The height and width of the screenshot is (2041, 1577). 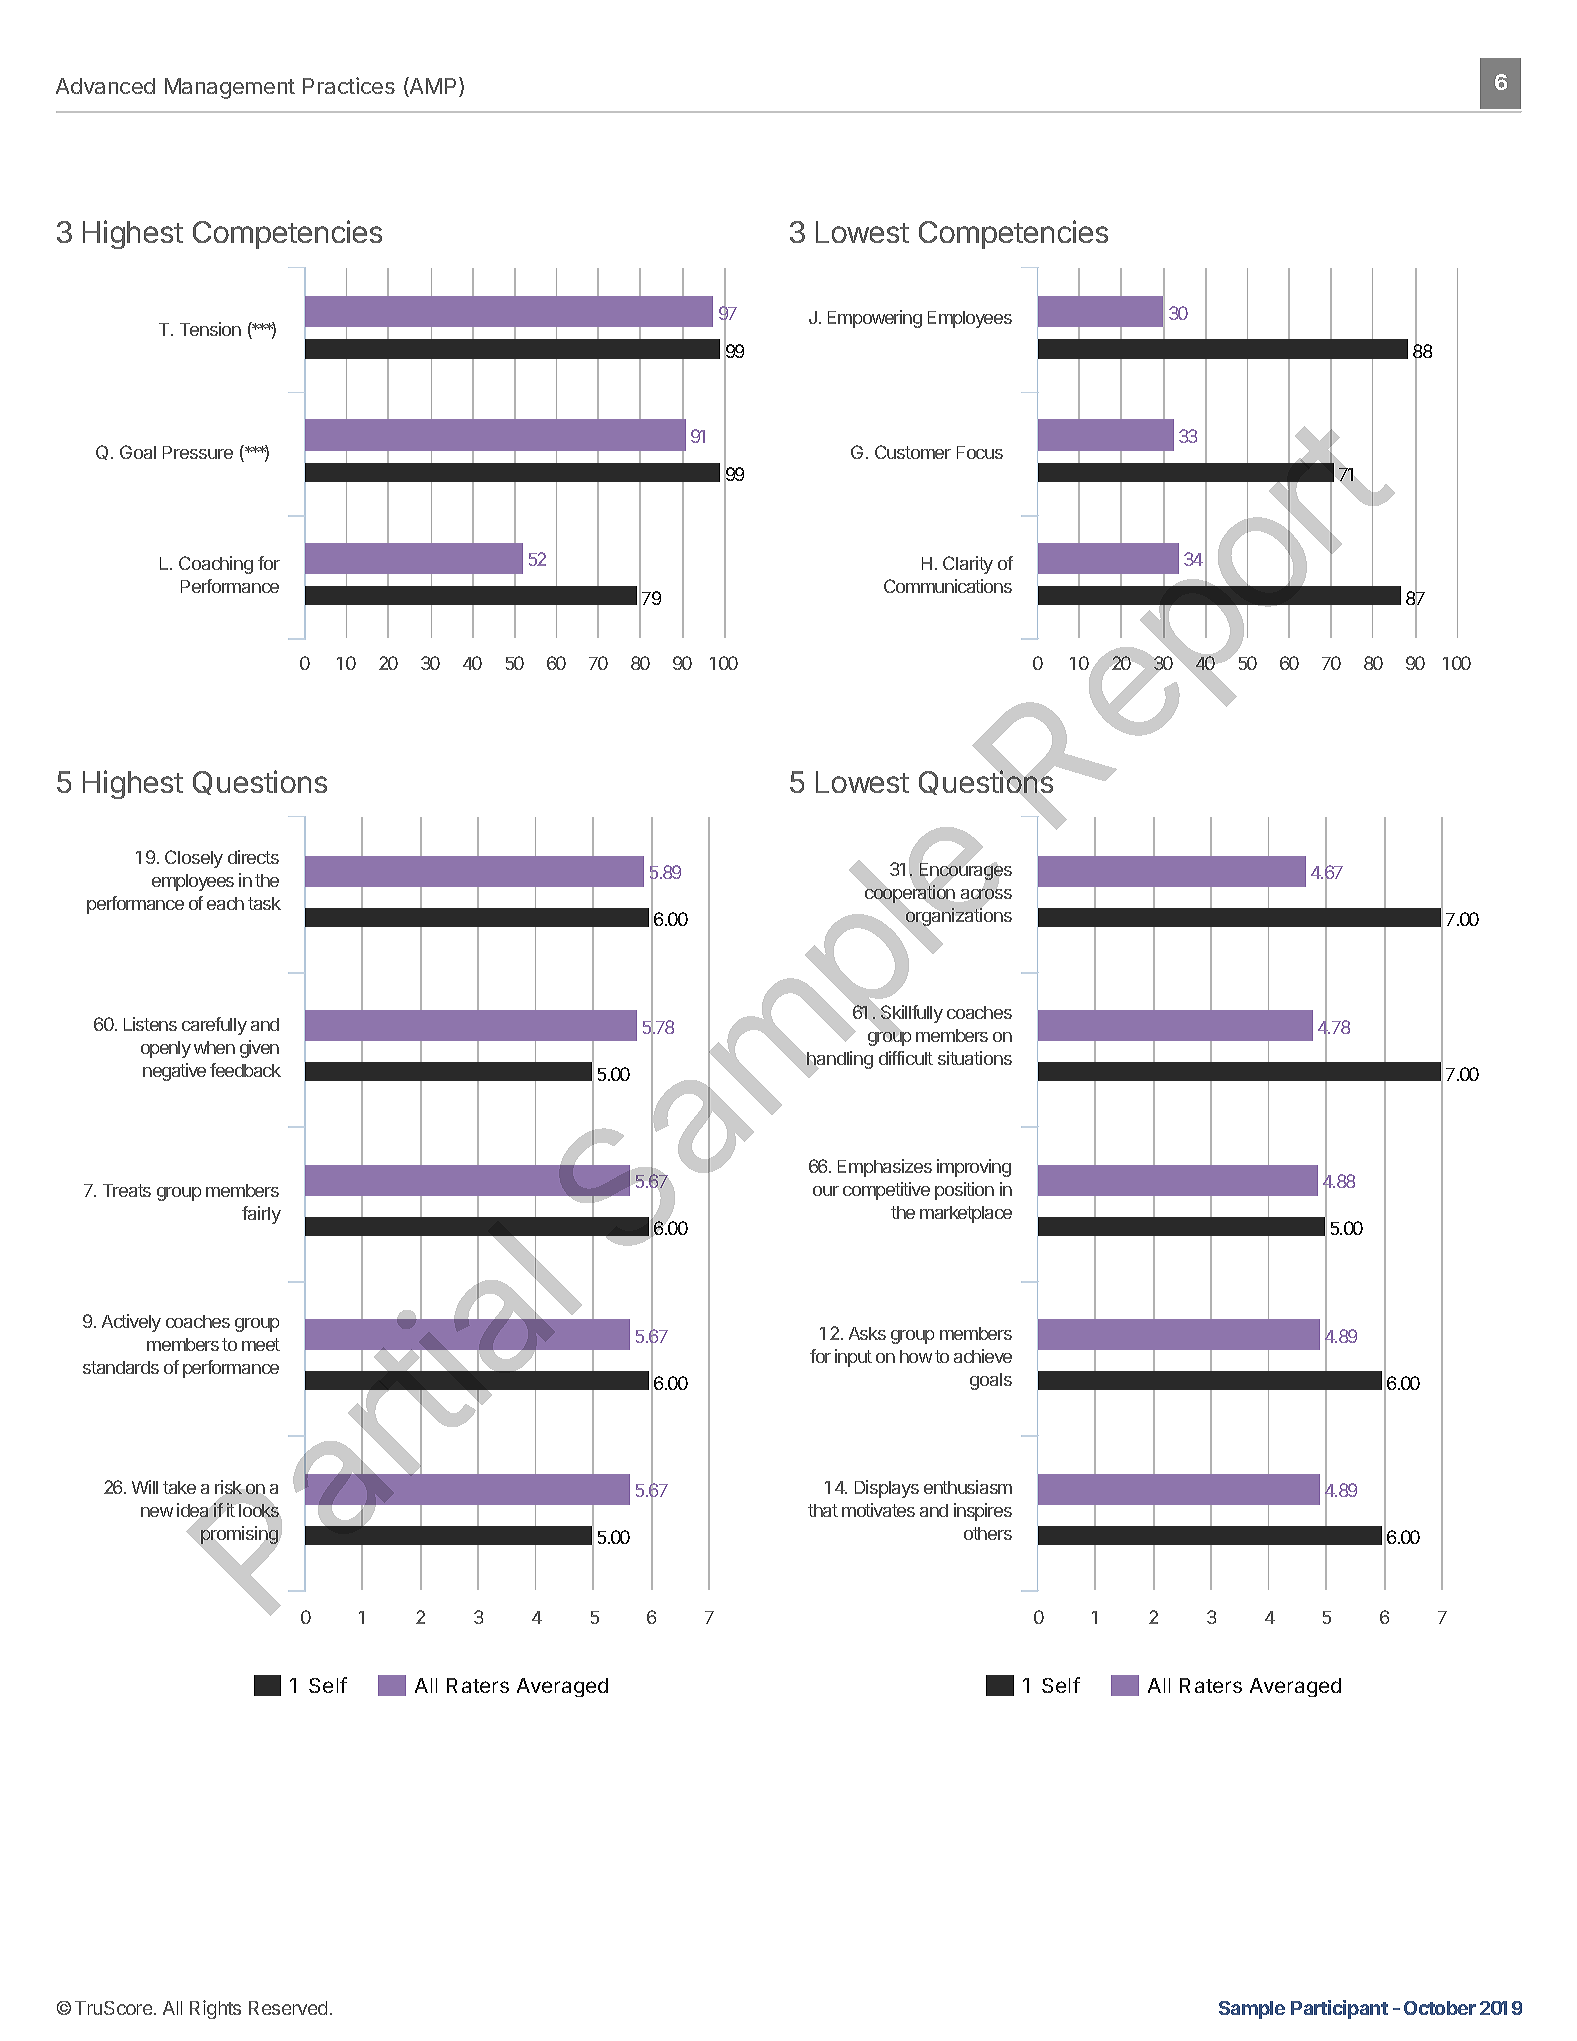 I want to click on Rights, so click(x=215, y=2009).
